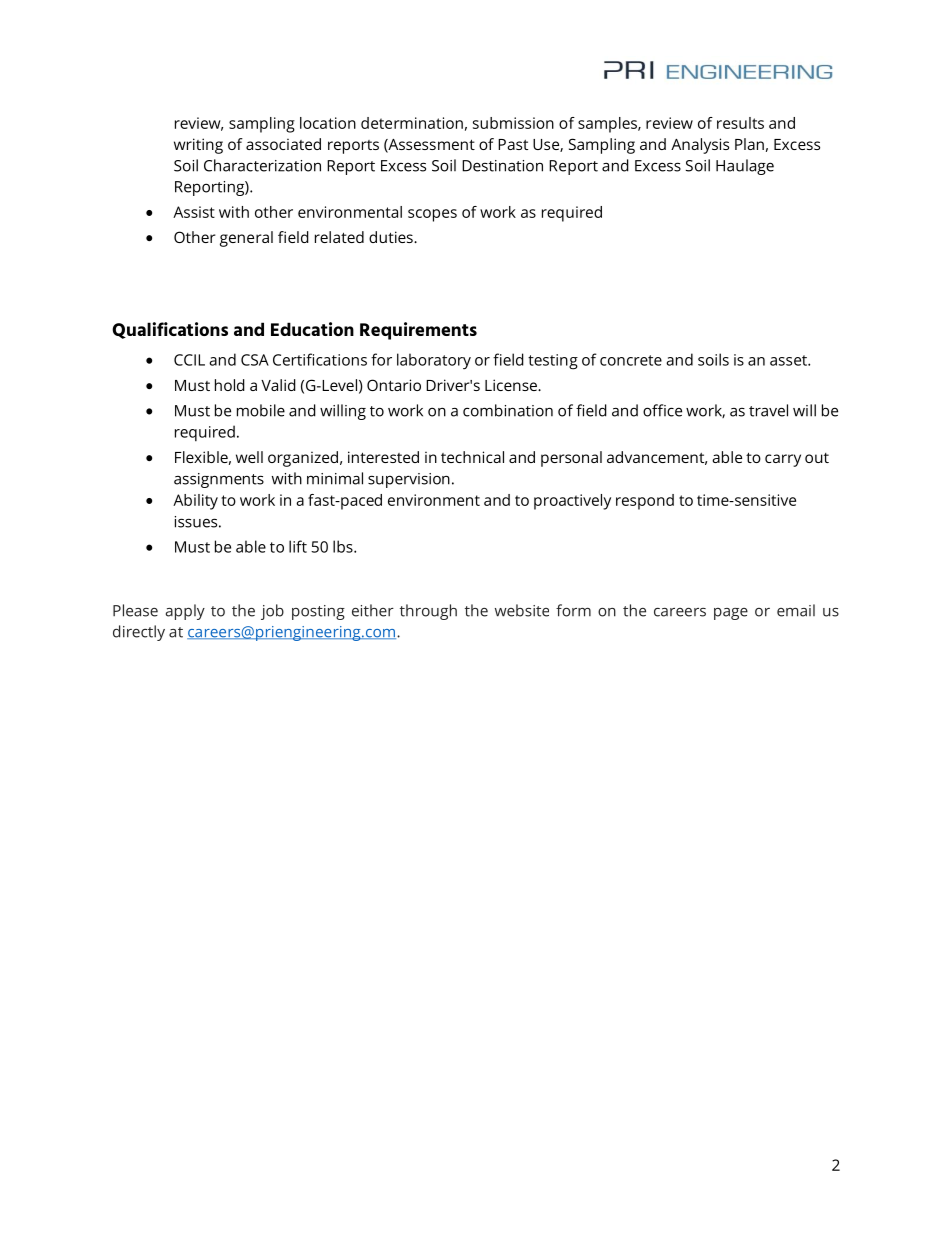 The image size is (952, 1233). I want to click on Haulage, so click(745, 167).
